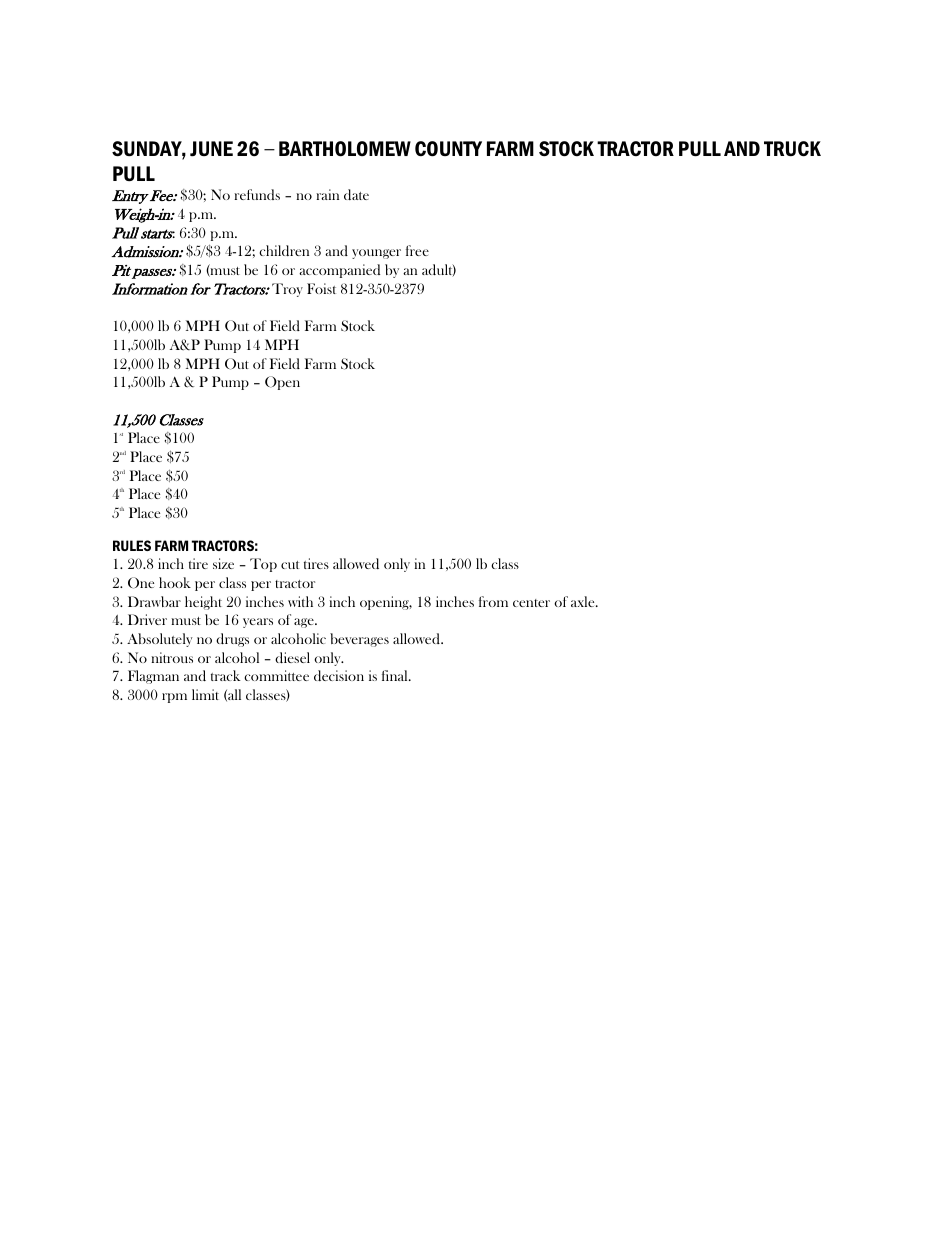 This screenshot has height=1233, width=952. What do you see at coordinates (226, 675) in the screenshot?
I see `track` at bounding box center [226, 675].
